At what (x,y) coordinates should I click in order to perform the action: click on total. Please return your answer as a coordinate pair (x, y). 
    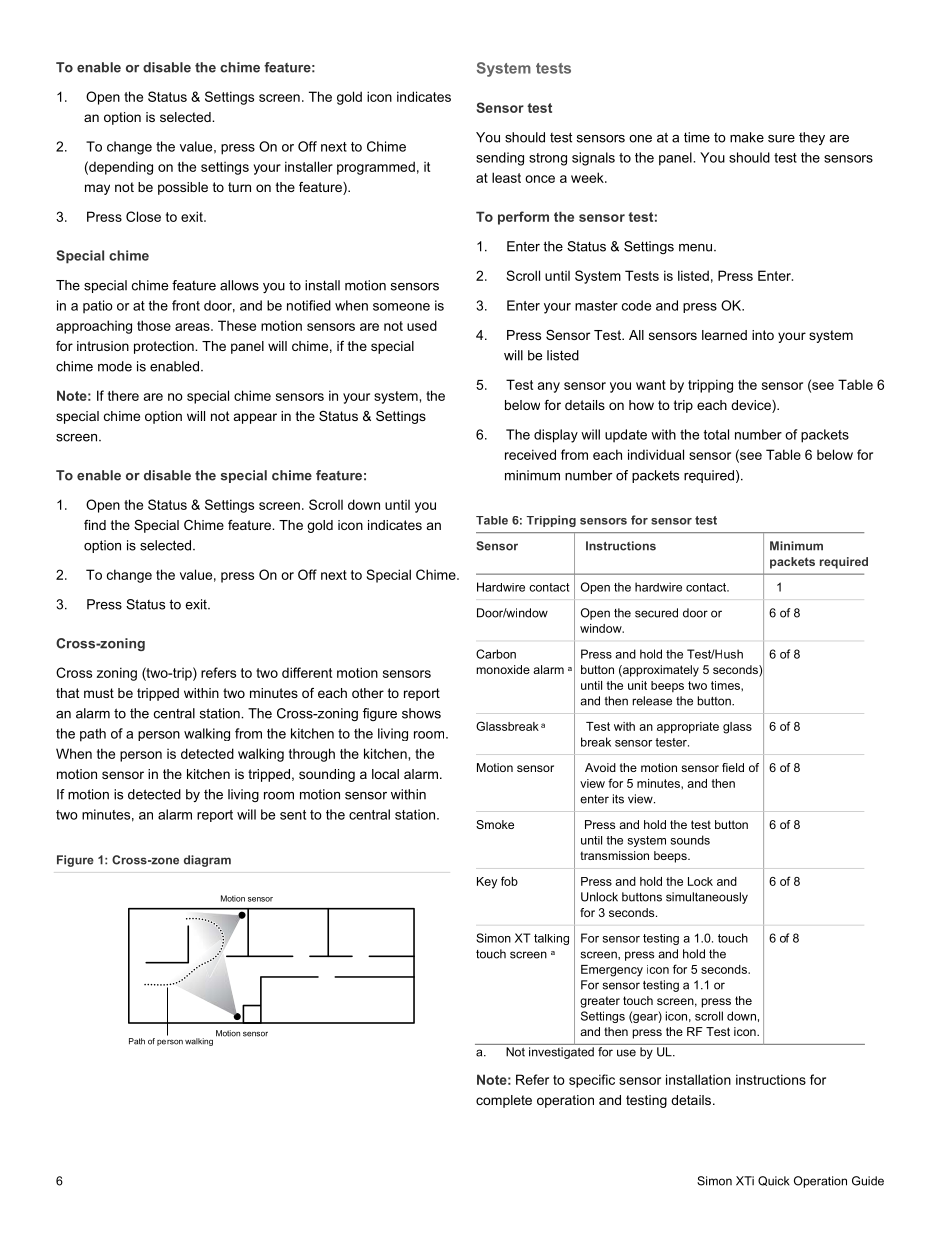
    Looking at the image, I should click on (716, 434).
